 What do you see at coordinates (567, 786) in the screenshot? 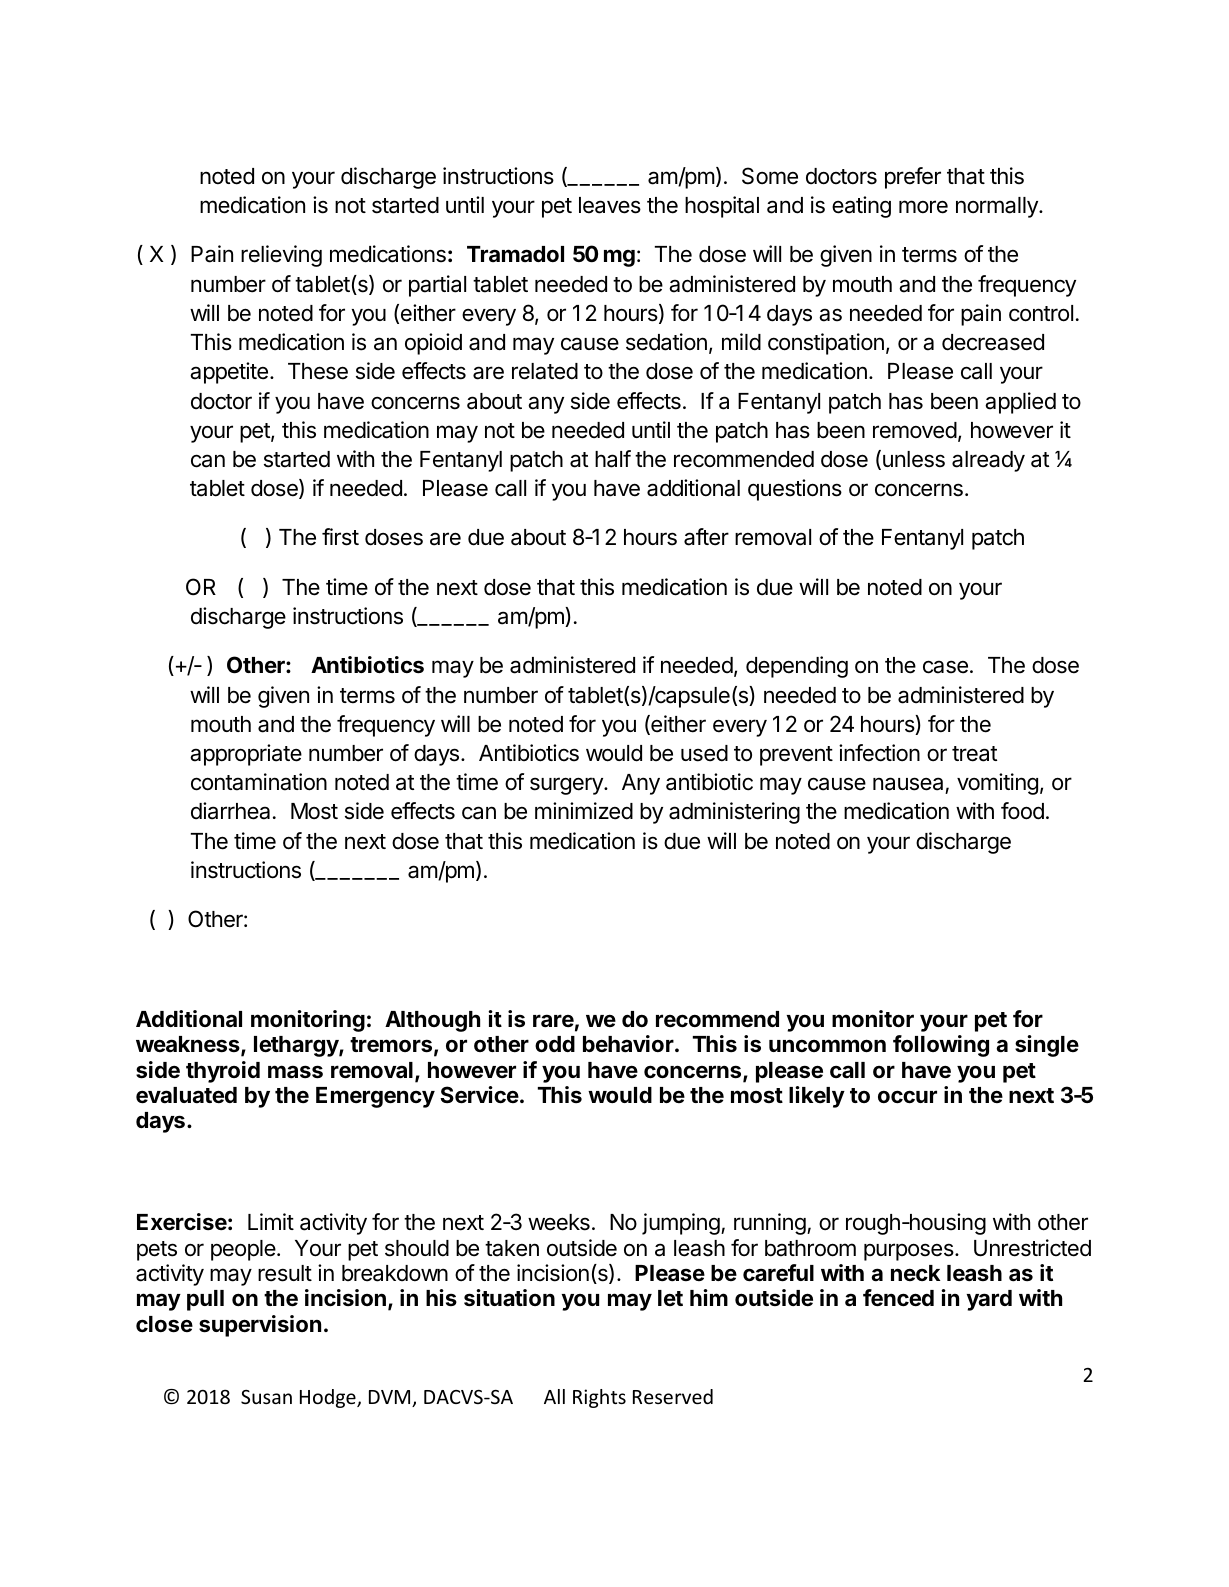
I see `surgery` at bounding box center [567, 786].
